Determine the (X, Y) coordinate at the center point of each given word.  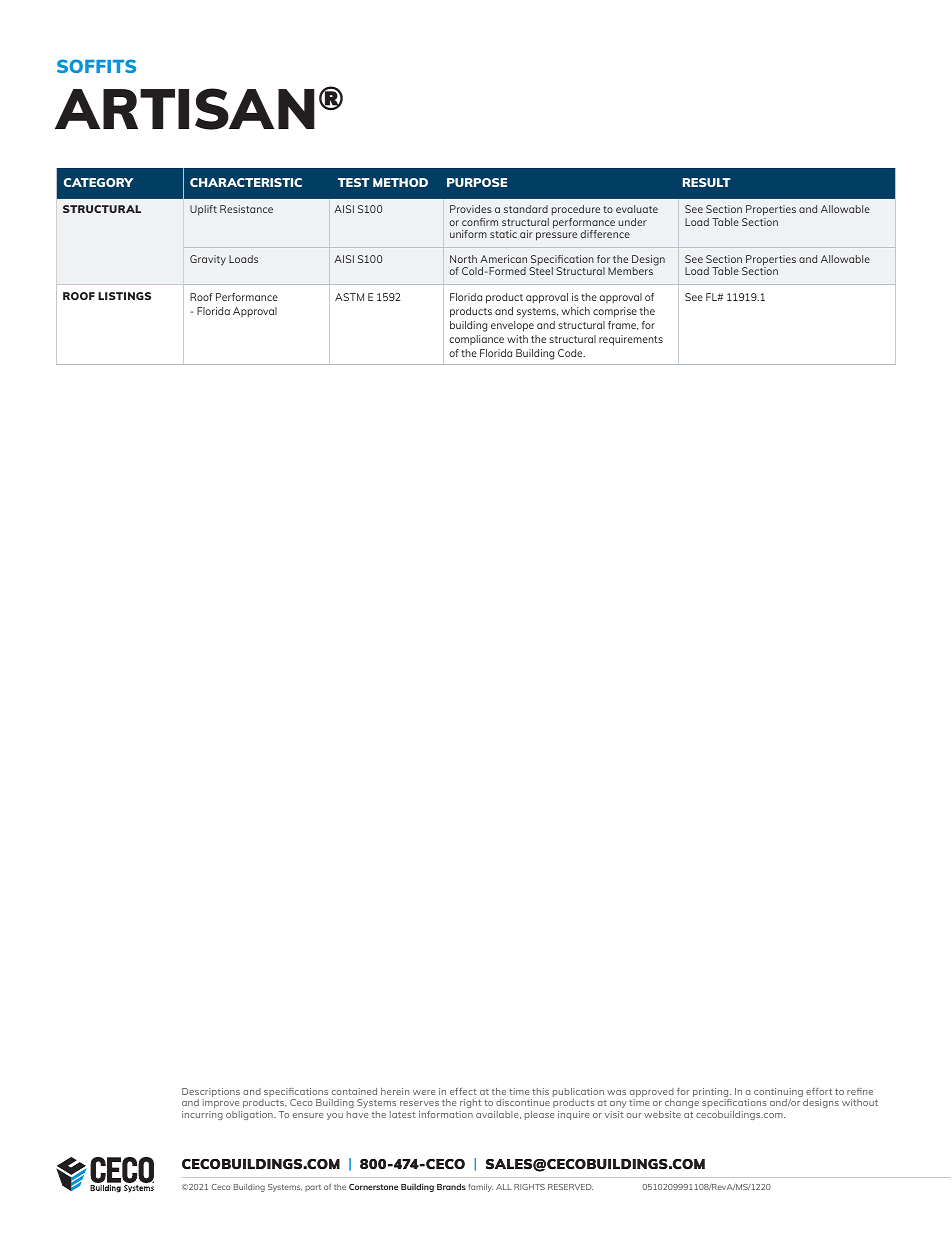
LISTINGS (124, 296)
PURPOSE (477, 182)
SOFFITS (96, 66)
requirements (631, 340)
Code (571, 353)
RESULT (707, 182)
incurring (202, 1115)
